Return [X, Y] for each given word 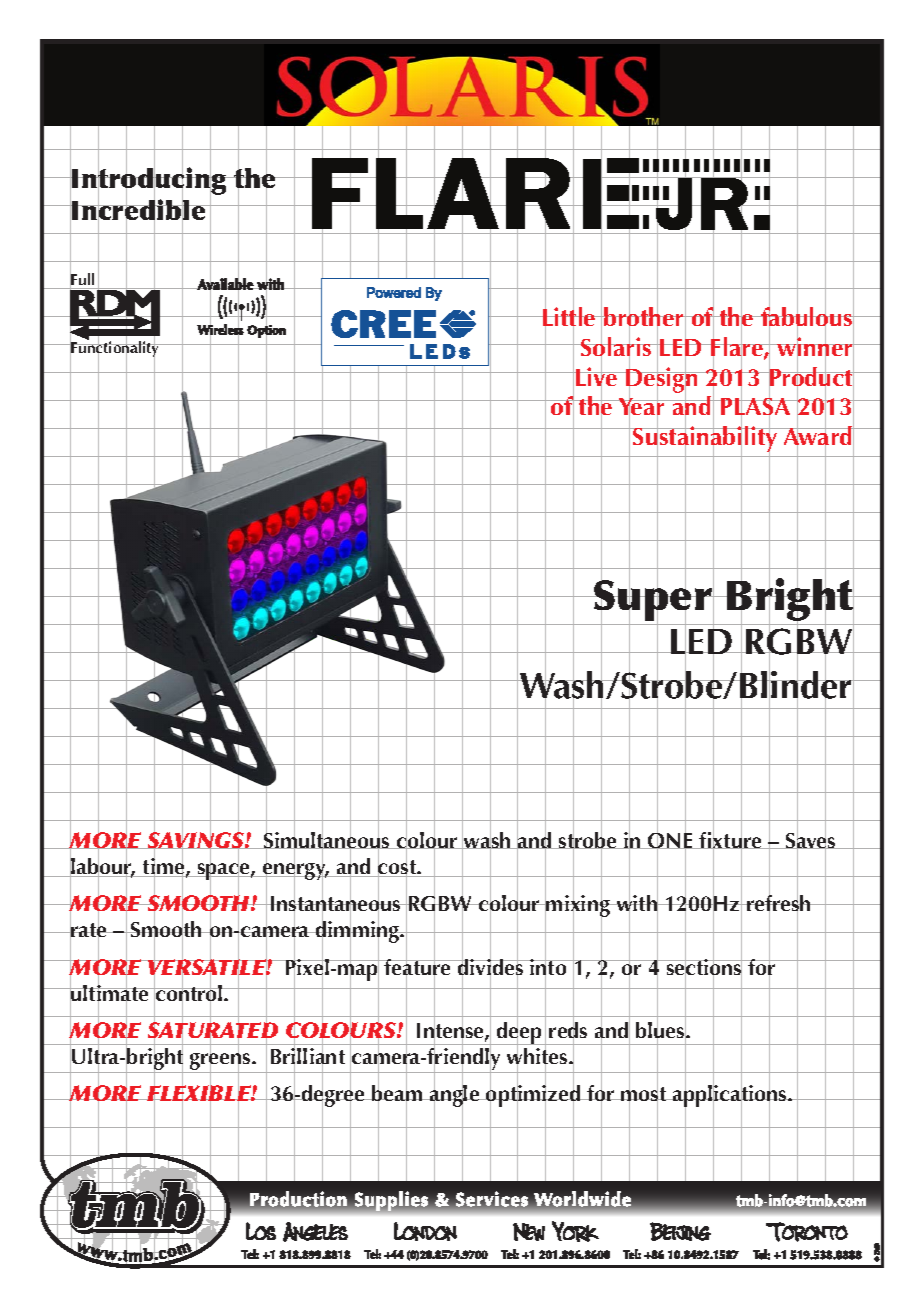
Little [569, 317]
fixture [731, 840]
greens [220, 1062]
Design [662, 380]
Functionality [115, 349]
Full [83, 280]
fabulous [807, 317]
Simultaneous [327, 840]
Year [641, 407]
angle [454, 1096]
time [164, 866]
